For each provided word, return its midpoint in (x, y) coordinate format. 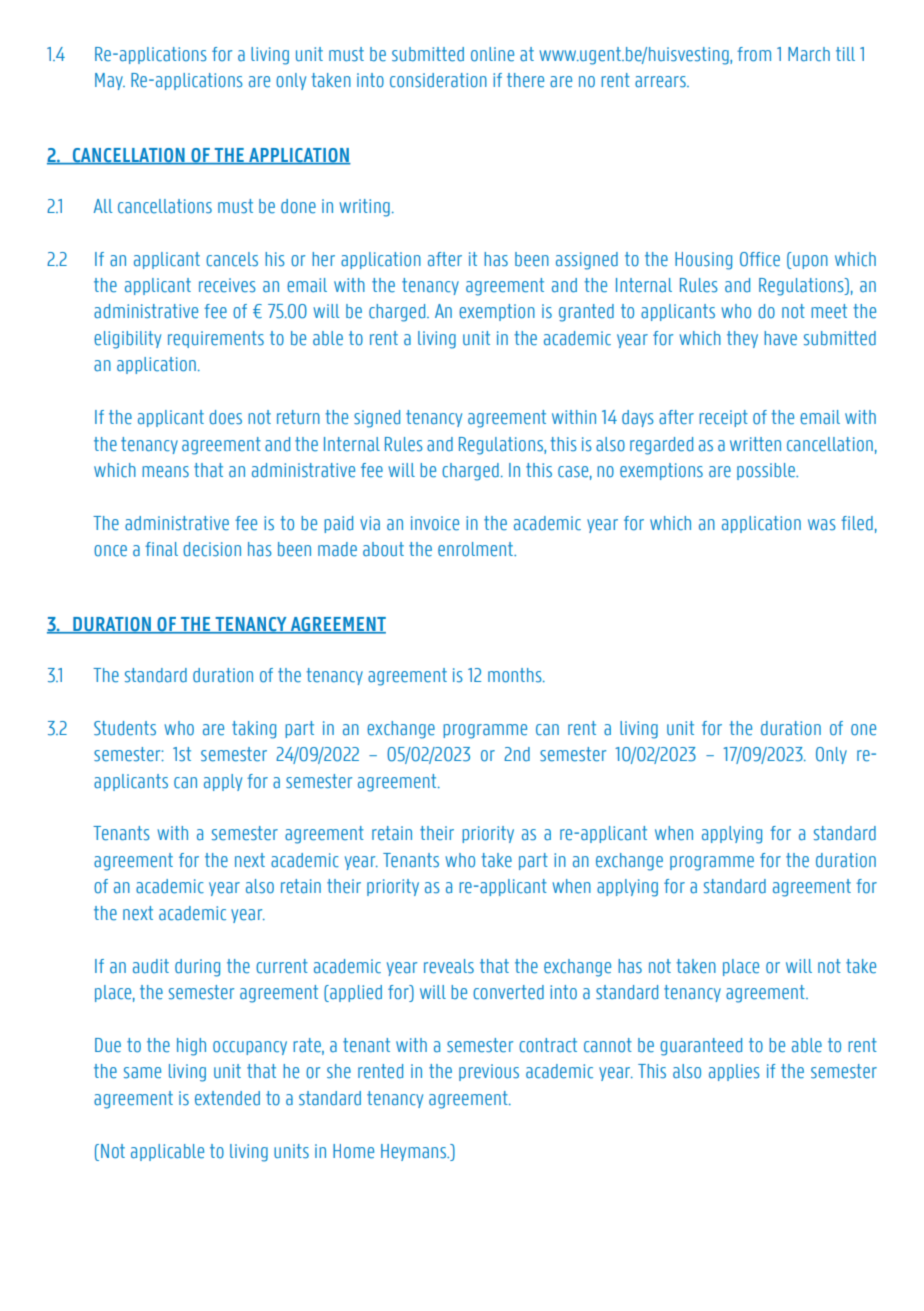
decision (212, 549)
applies (734, 1072)
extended (227, 1098)
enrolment (476, 549)
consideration (438, 80)
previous (489, 1072)
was (822, 525)
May (110, 81)
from (754, 54)
